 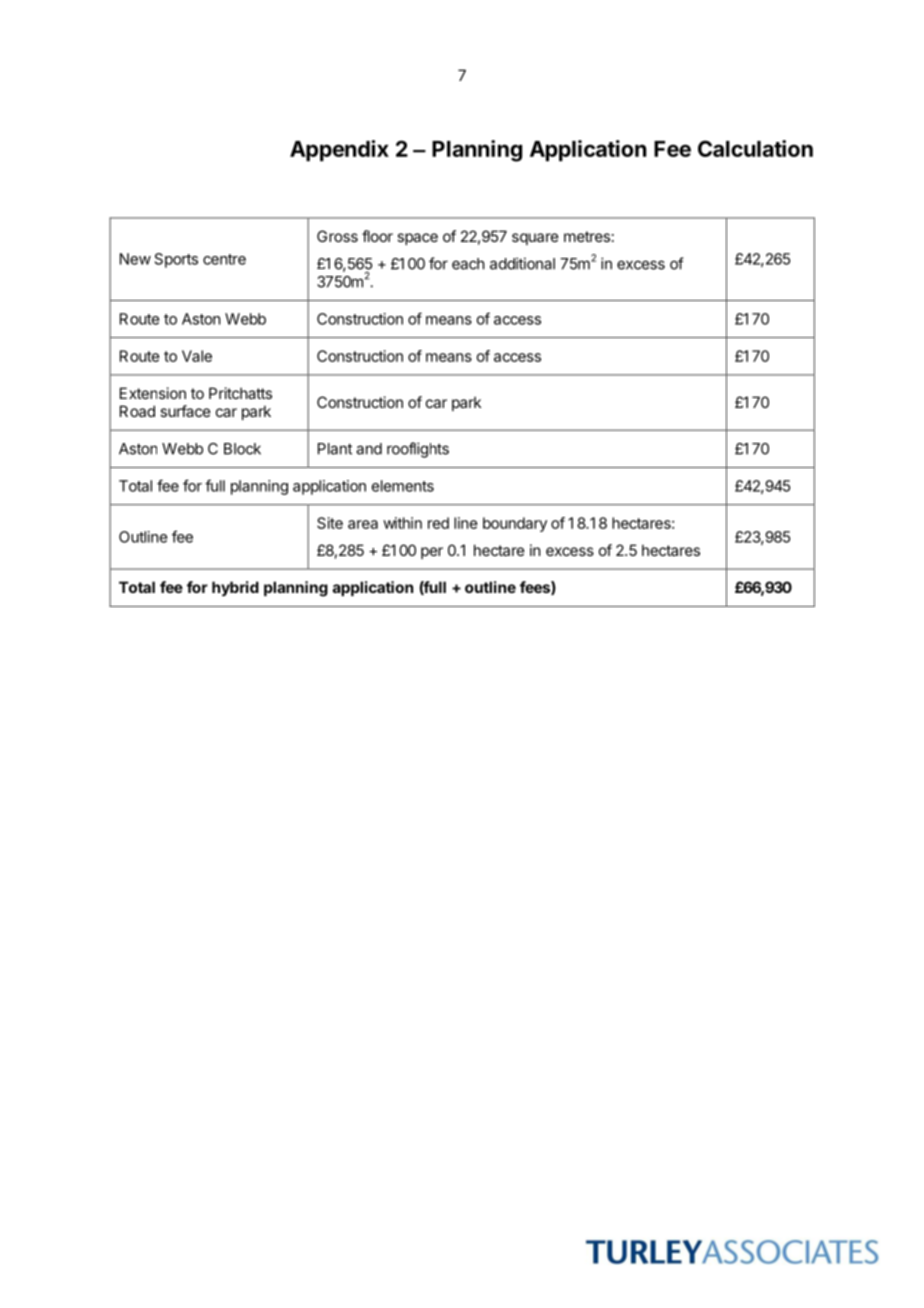 What do you see at coordinates (755, 148) in the screenshot?
I see `Calculation` at bounding box center [755, 148].
